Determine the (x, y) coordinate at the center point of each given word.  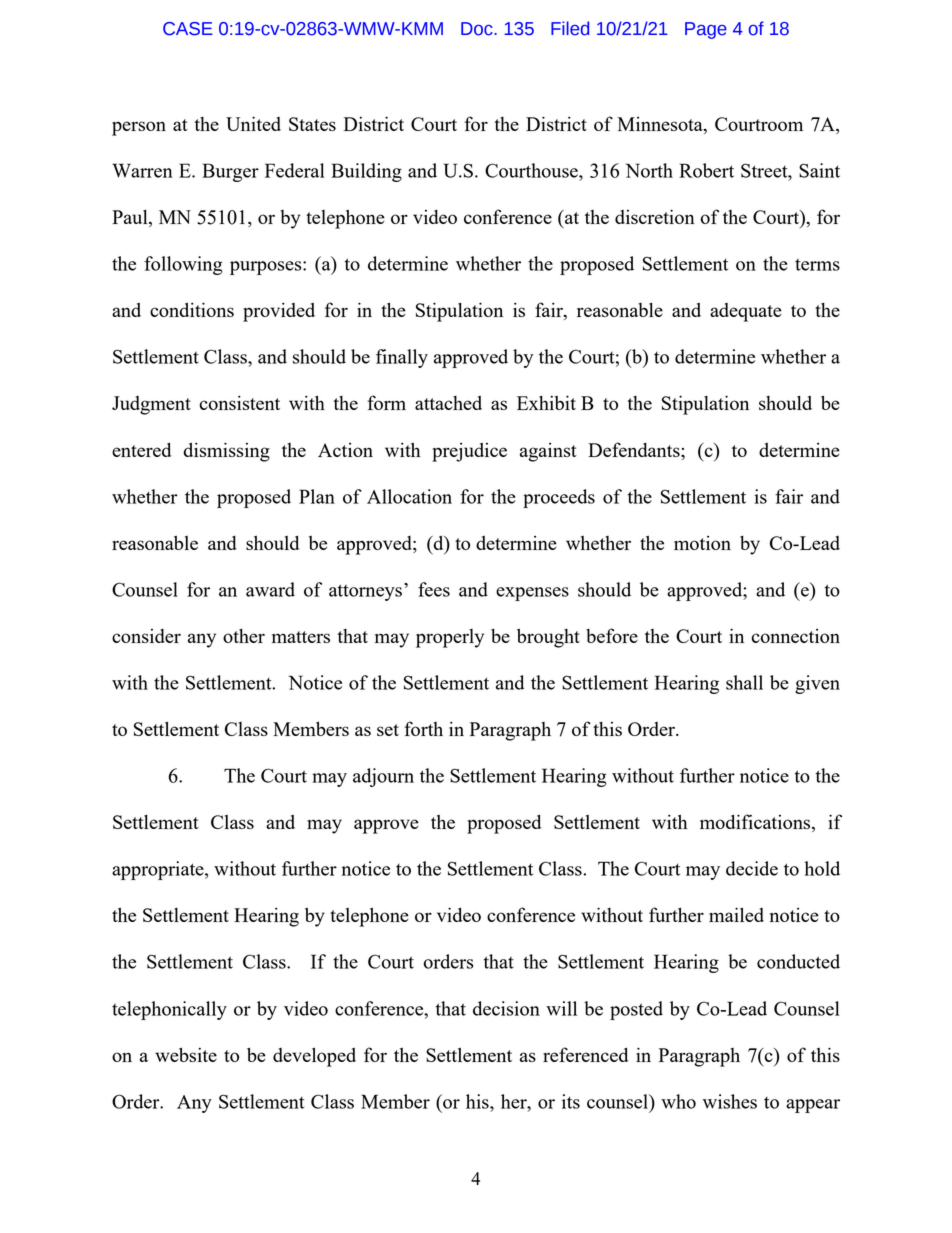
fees (434, 589)
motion (702, 543)
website (186, 1054)
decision (506, 1008)
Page (706, 30)
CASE (188, 29)
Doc (478, 29)
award (270, 589)
